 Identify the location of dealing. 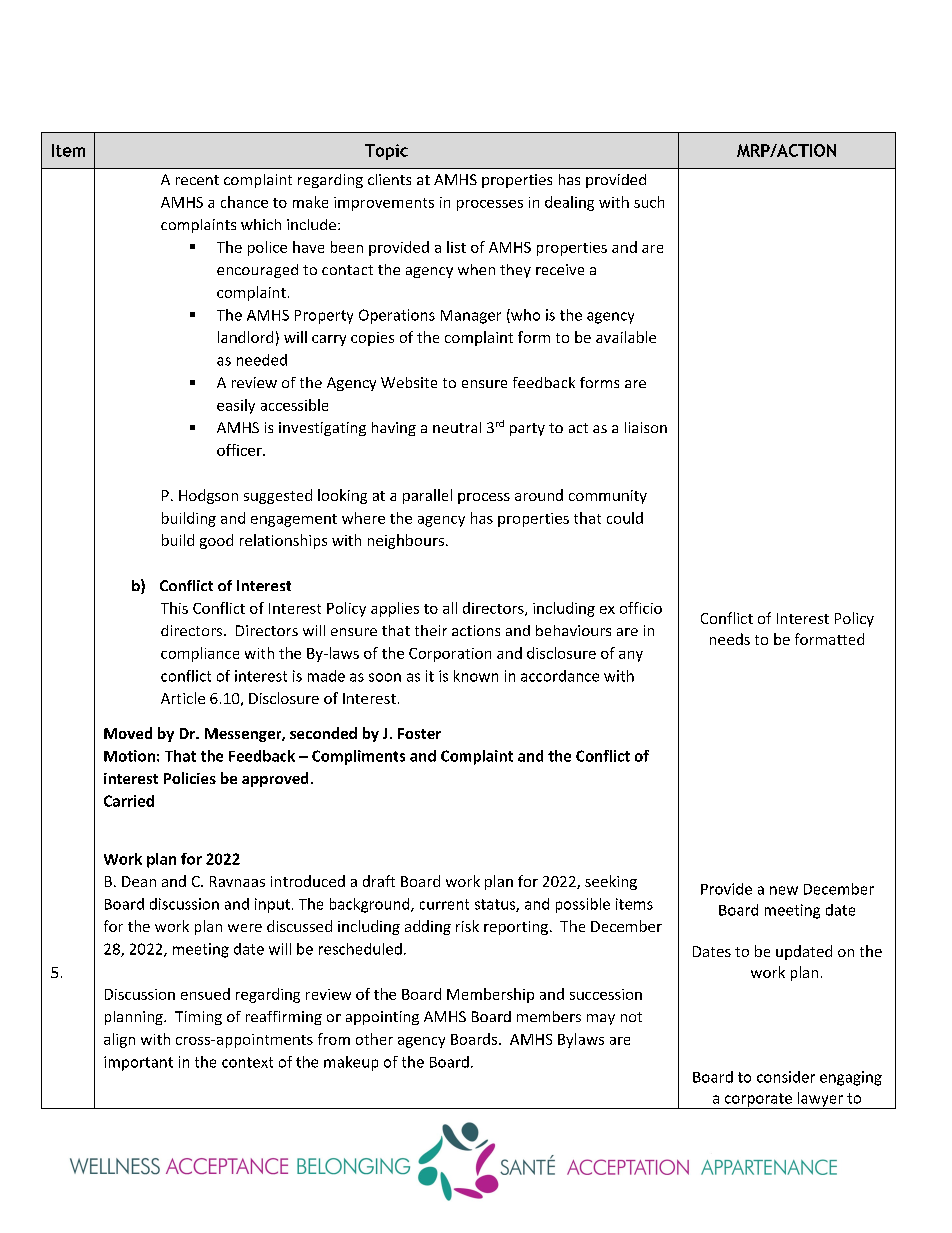
(569, 203).
